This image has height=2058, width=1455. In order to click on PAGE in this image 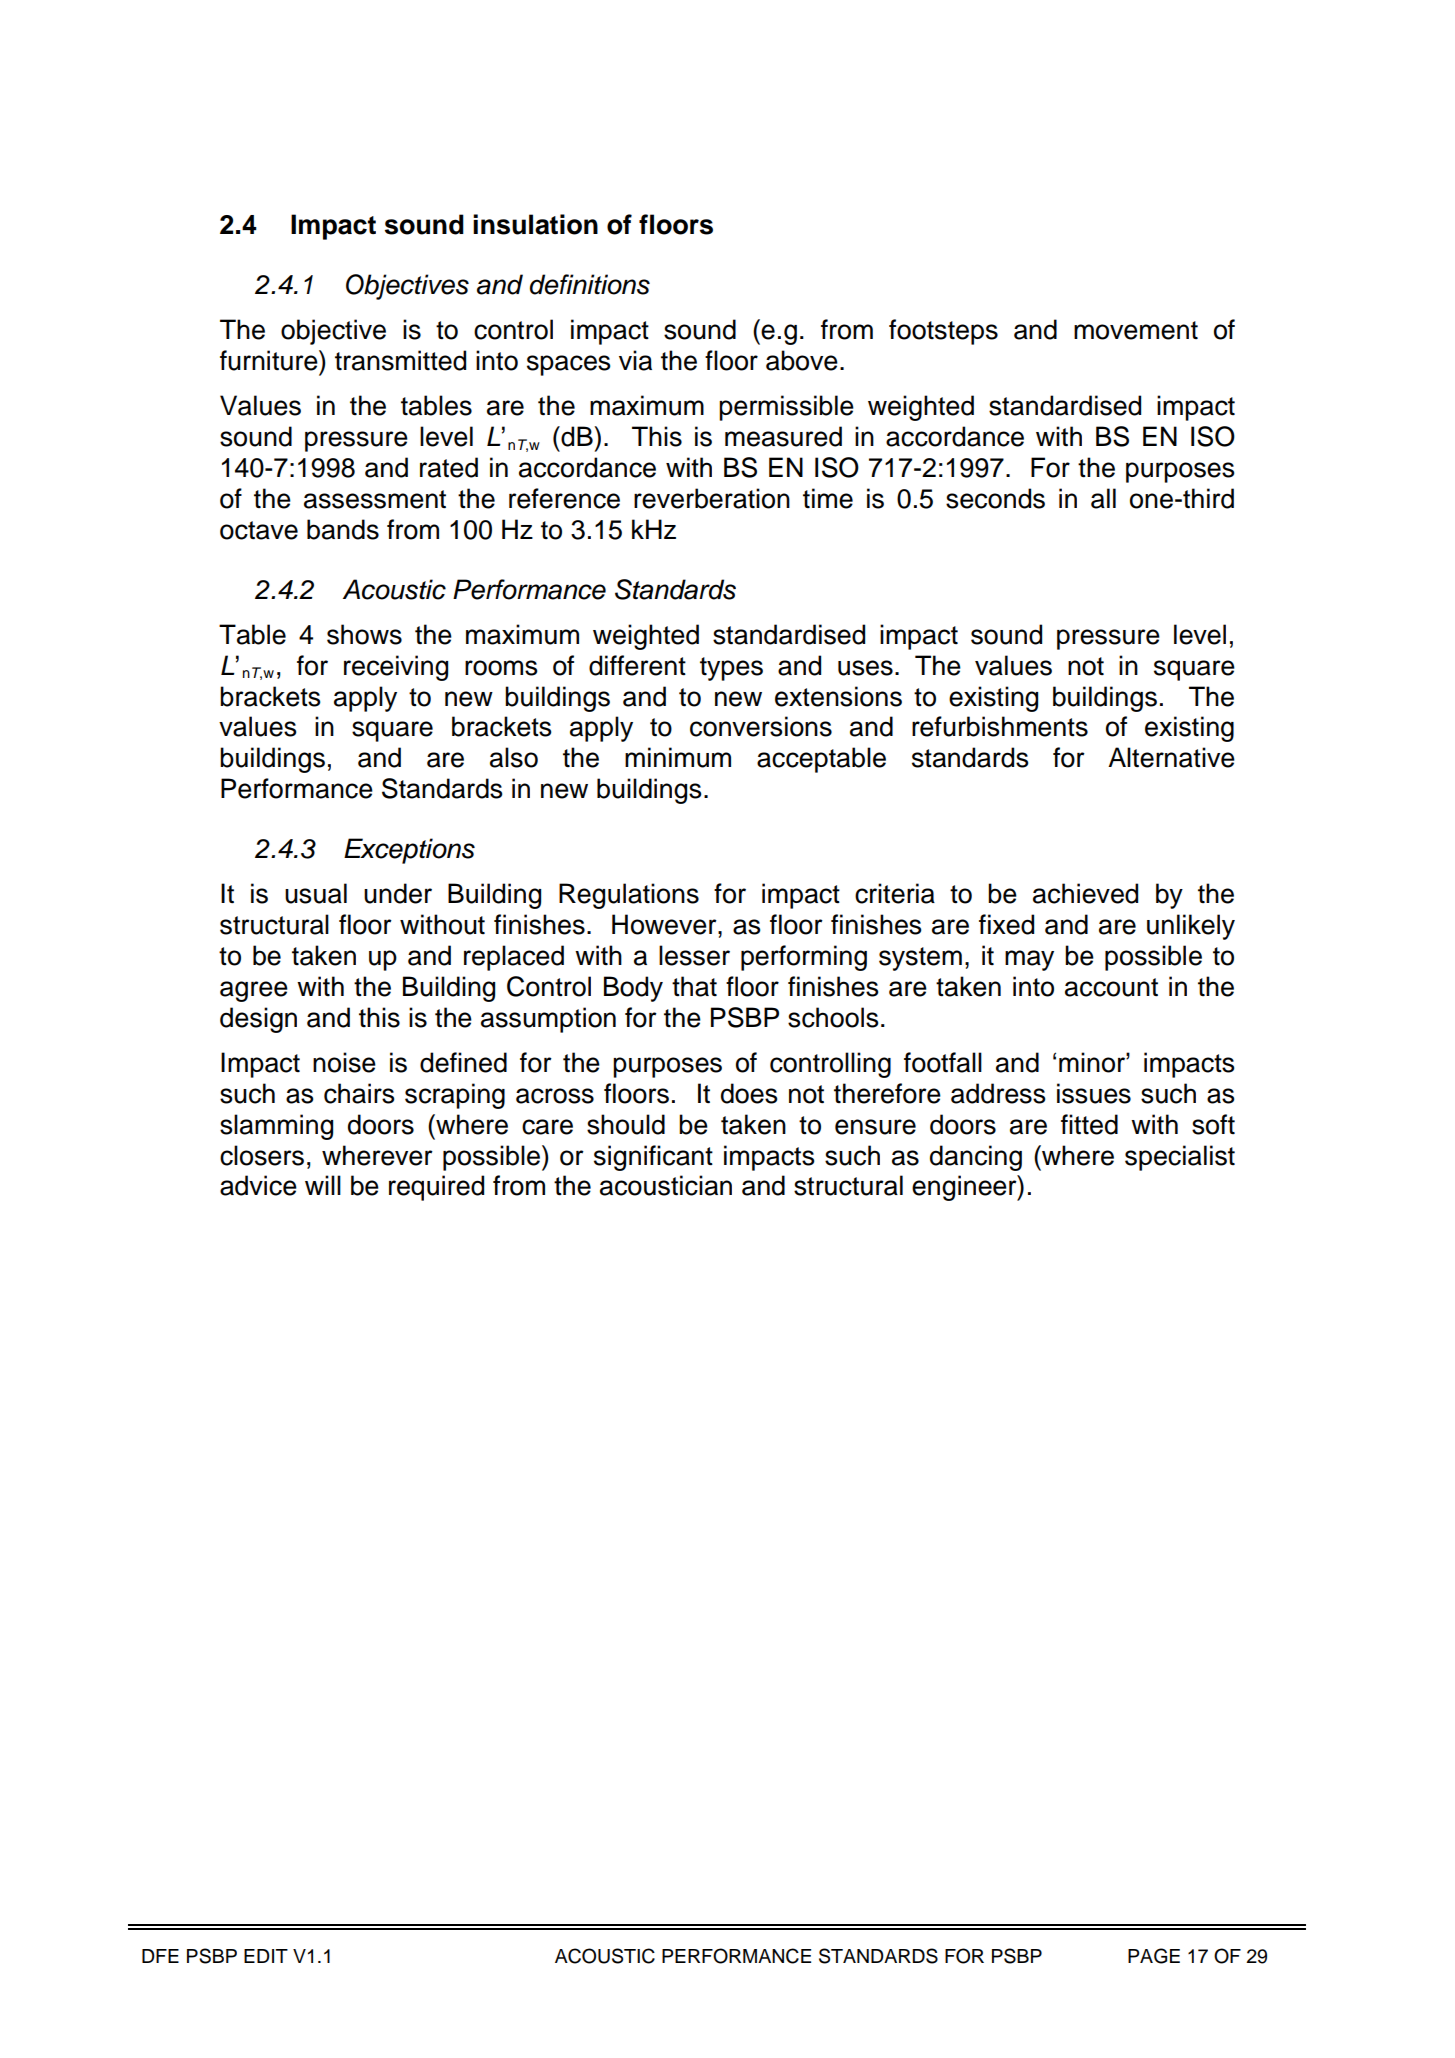, I will do `click(1154, 1956)`.
